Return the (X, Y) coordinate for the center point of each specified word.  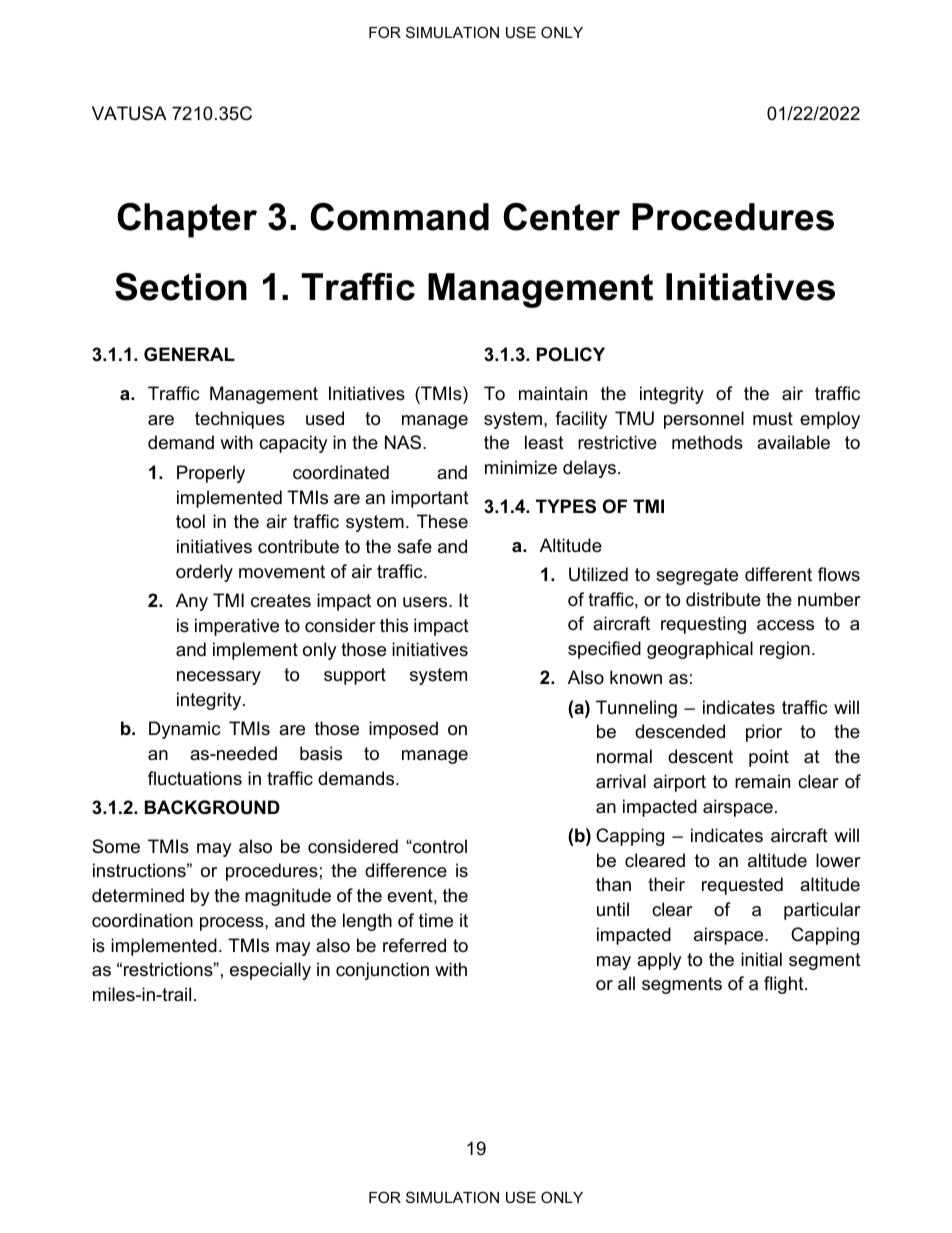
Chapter (187, 220)
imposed (403, 730)
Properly (211, 474)
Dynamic (184, 730)
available (793, 442)
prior (764, 733)
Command (399, 217)
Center (561, 217)
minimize (521, 467)
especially (270, 971)
